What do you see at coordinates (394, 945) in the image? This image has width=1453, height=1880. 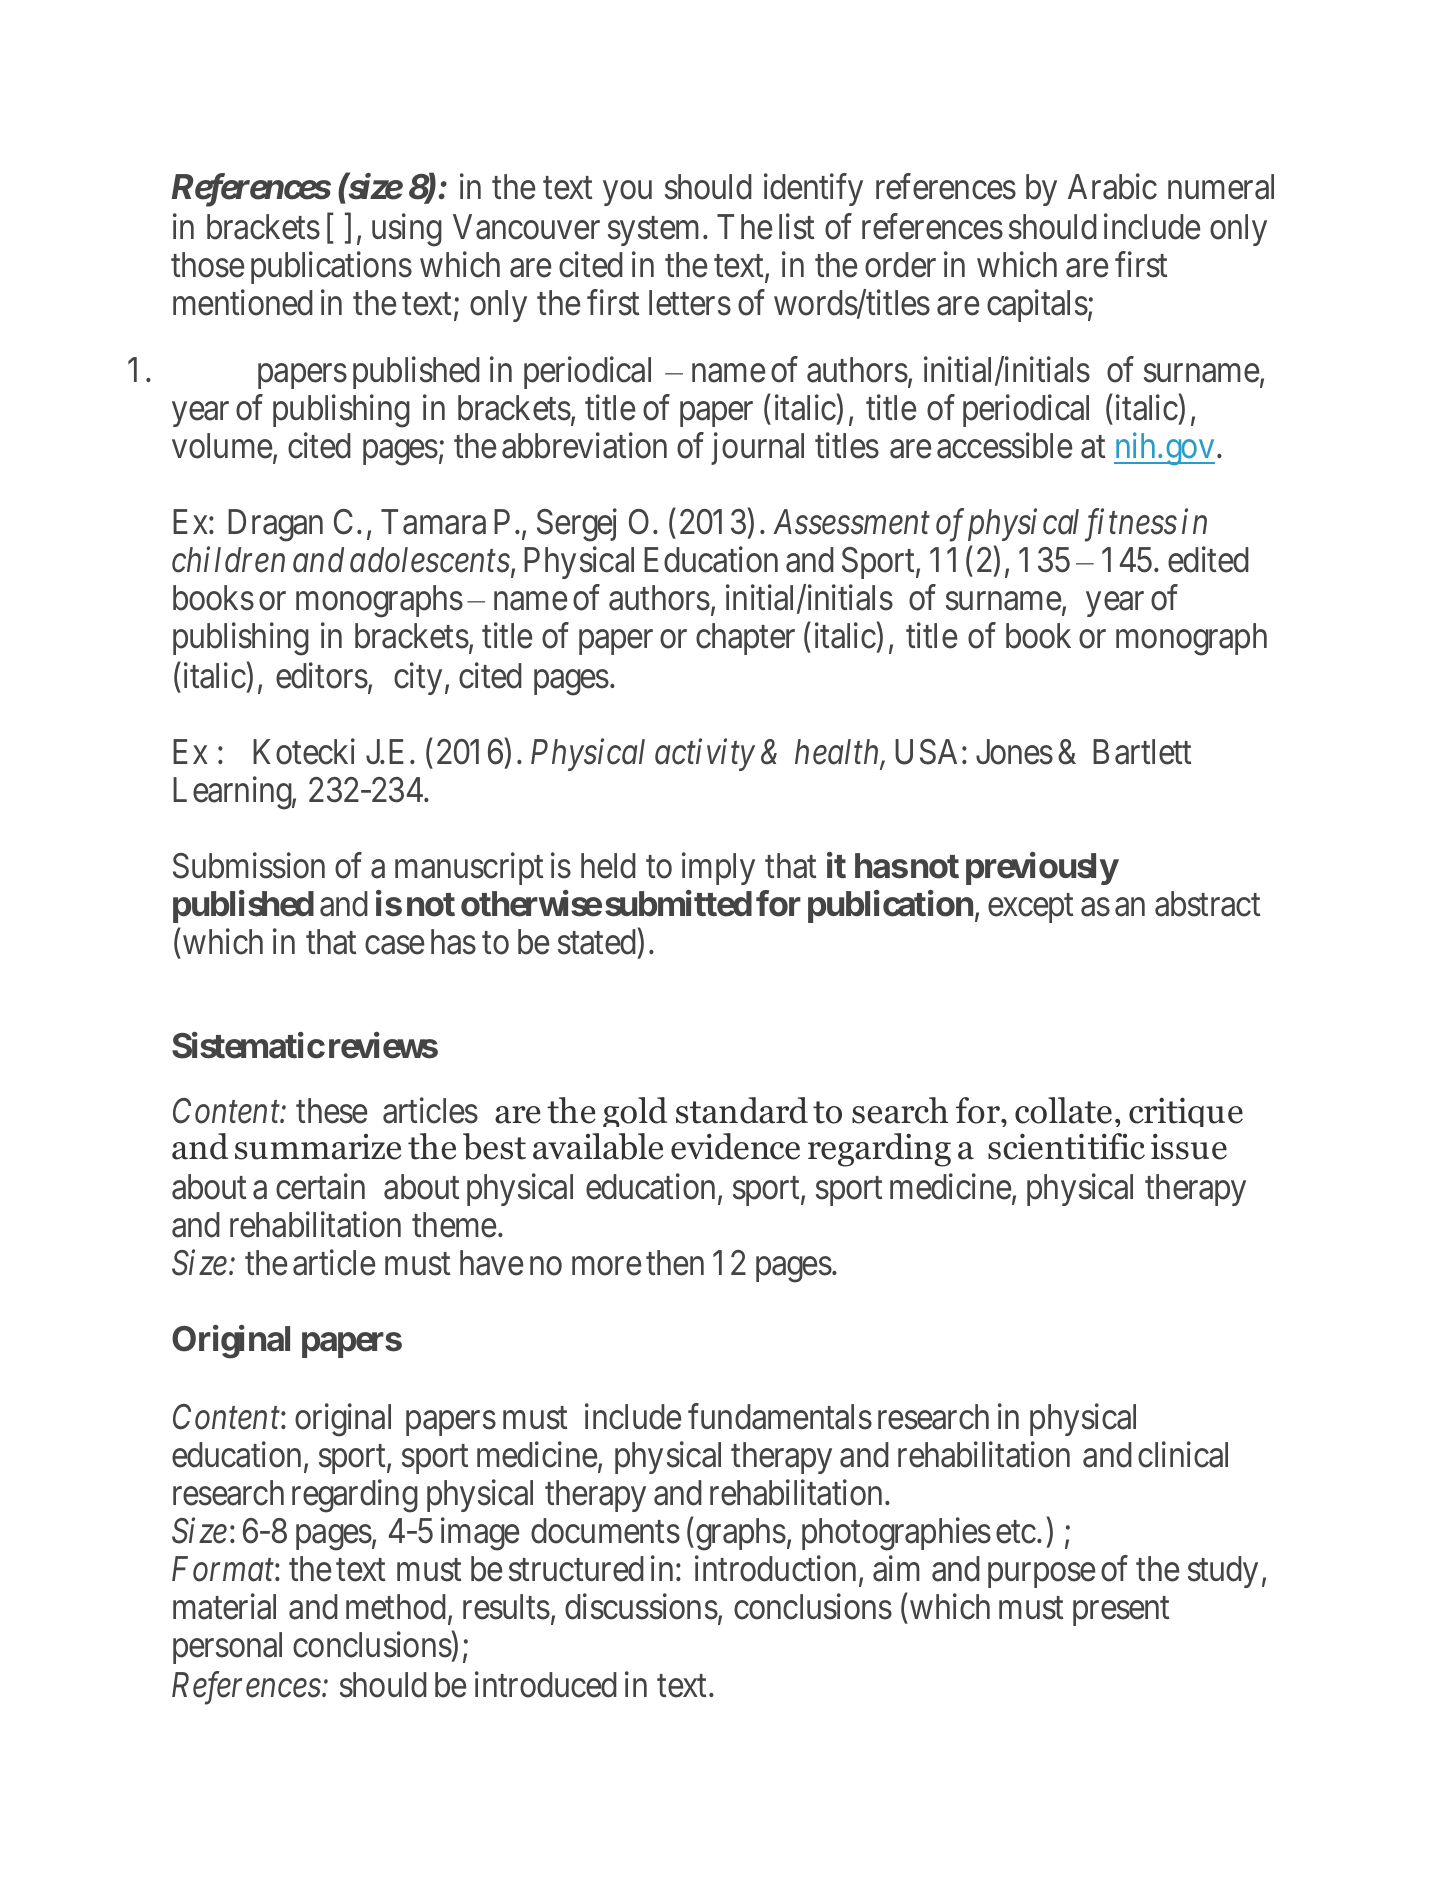 I see `case` at bounding box center [394, 945].
